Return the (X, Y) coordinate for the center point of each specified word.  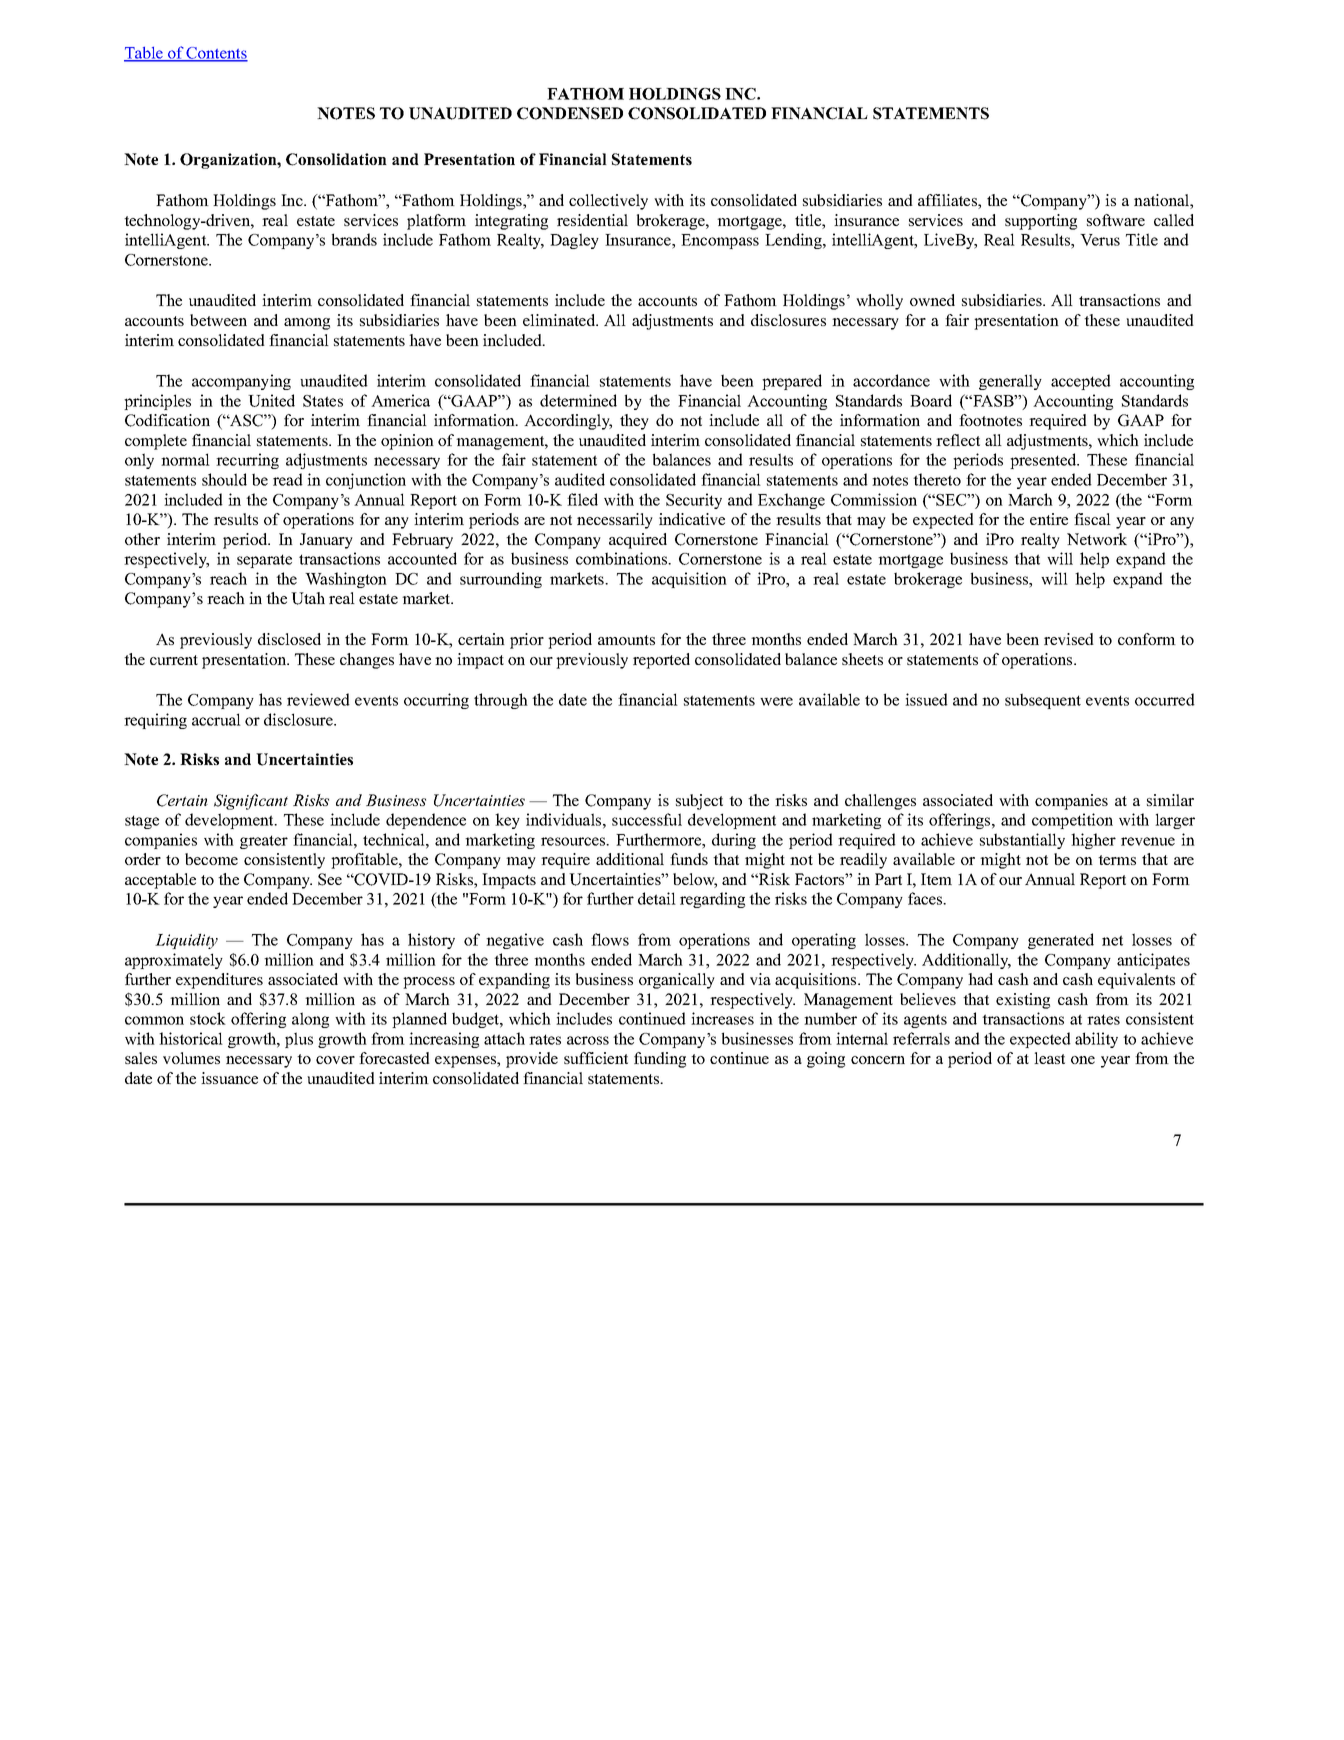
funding (660, 1060)
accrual (216, 719)
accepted (1081, 382)
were (776, 701)
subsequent (1043, 701)
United (271, 400)
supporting (1041, 222)
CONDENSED (570, 113)
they (634, 422)
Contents (216, 54)
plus (299, 1040)
